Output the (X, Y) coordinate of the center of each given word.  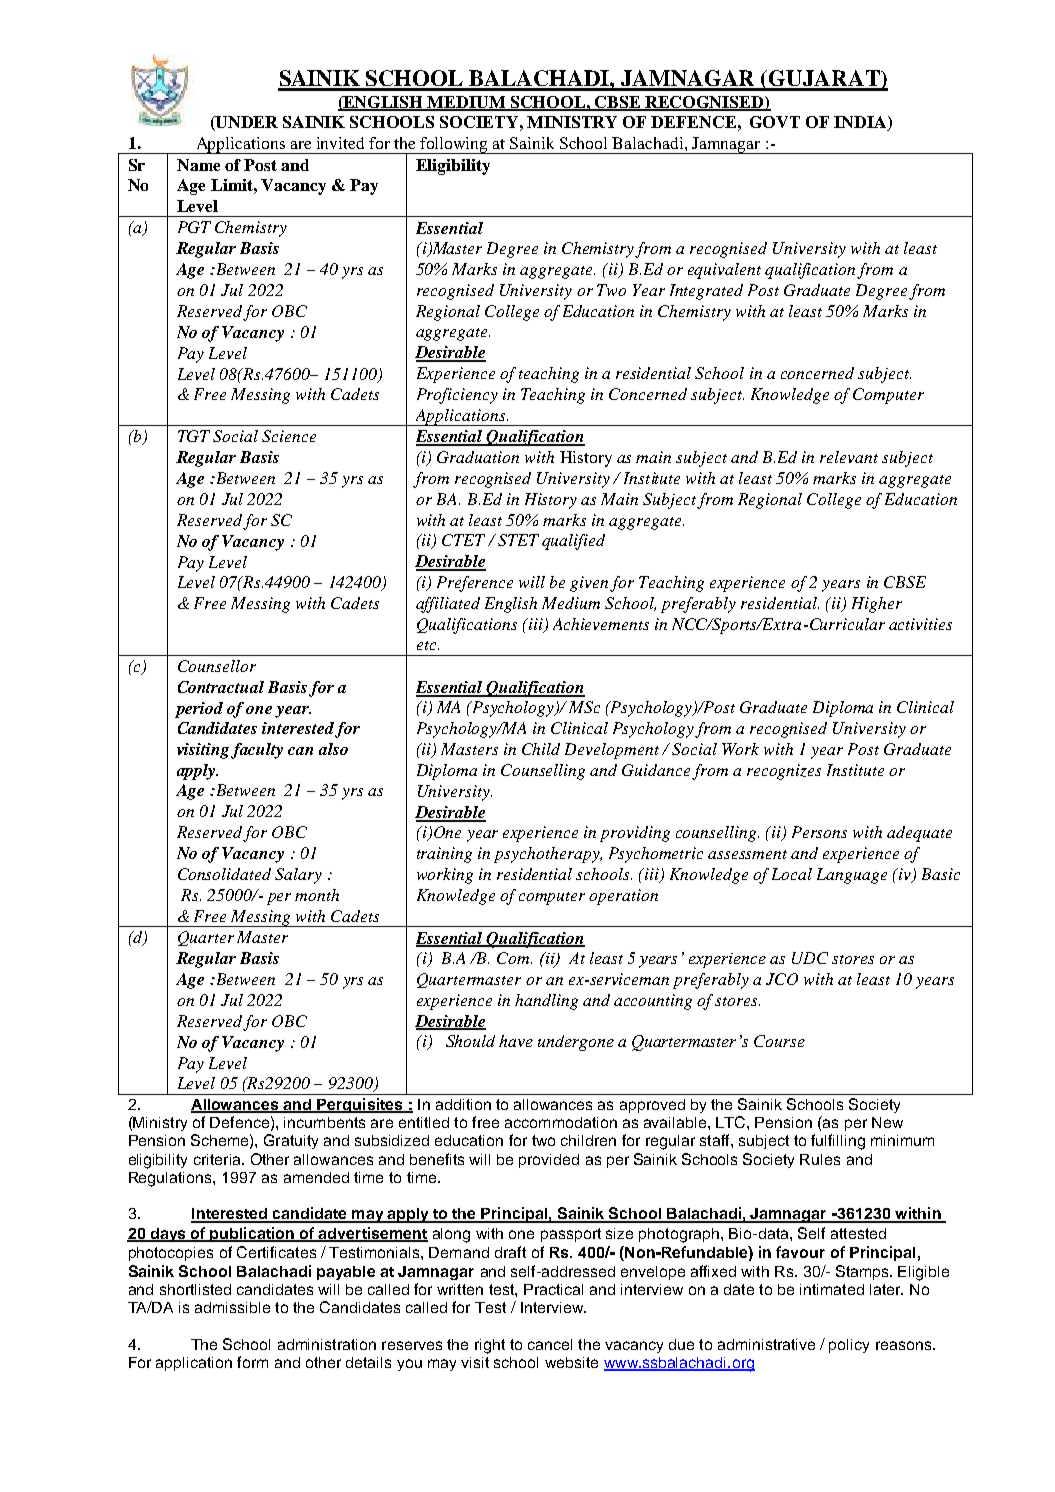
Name (198, 165)
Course (779, 1041)
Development (612, 751)
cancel (550, 1344)
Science (289, 436)
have (516, 1041)
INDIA (861, 123)
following (455, 145)
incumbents (324, 1122)
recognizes (784, 772)
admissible (232, 1307)
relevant (849, 457)
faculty (257, 751)
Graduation (478, 457)
